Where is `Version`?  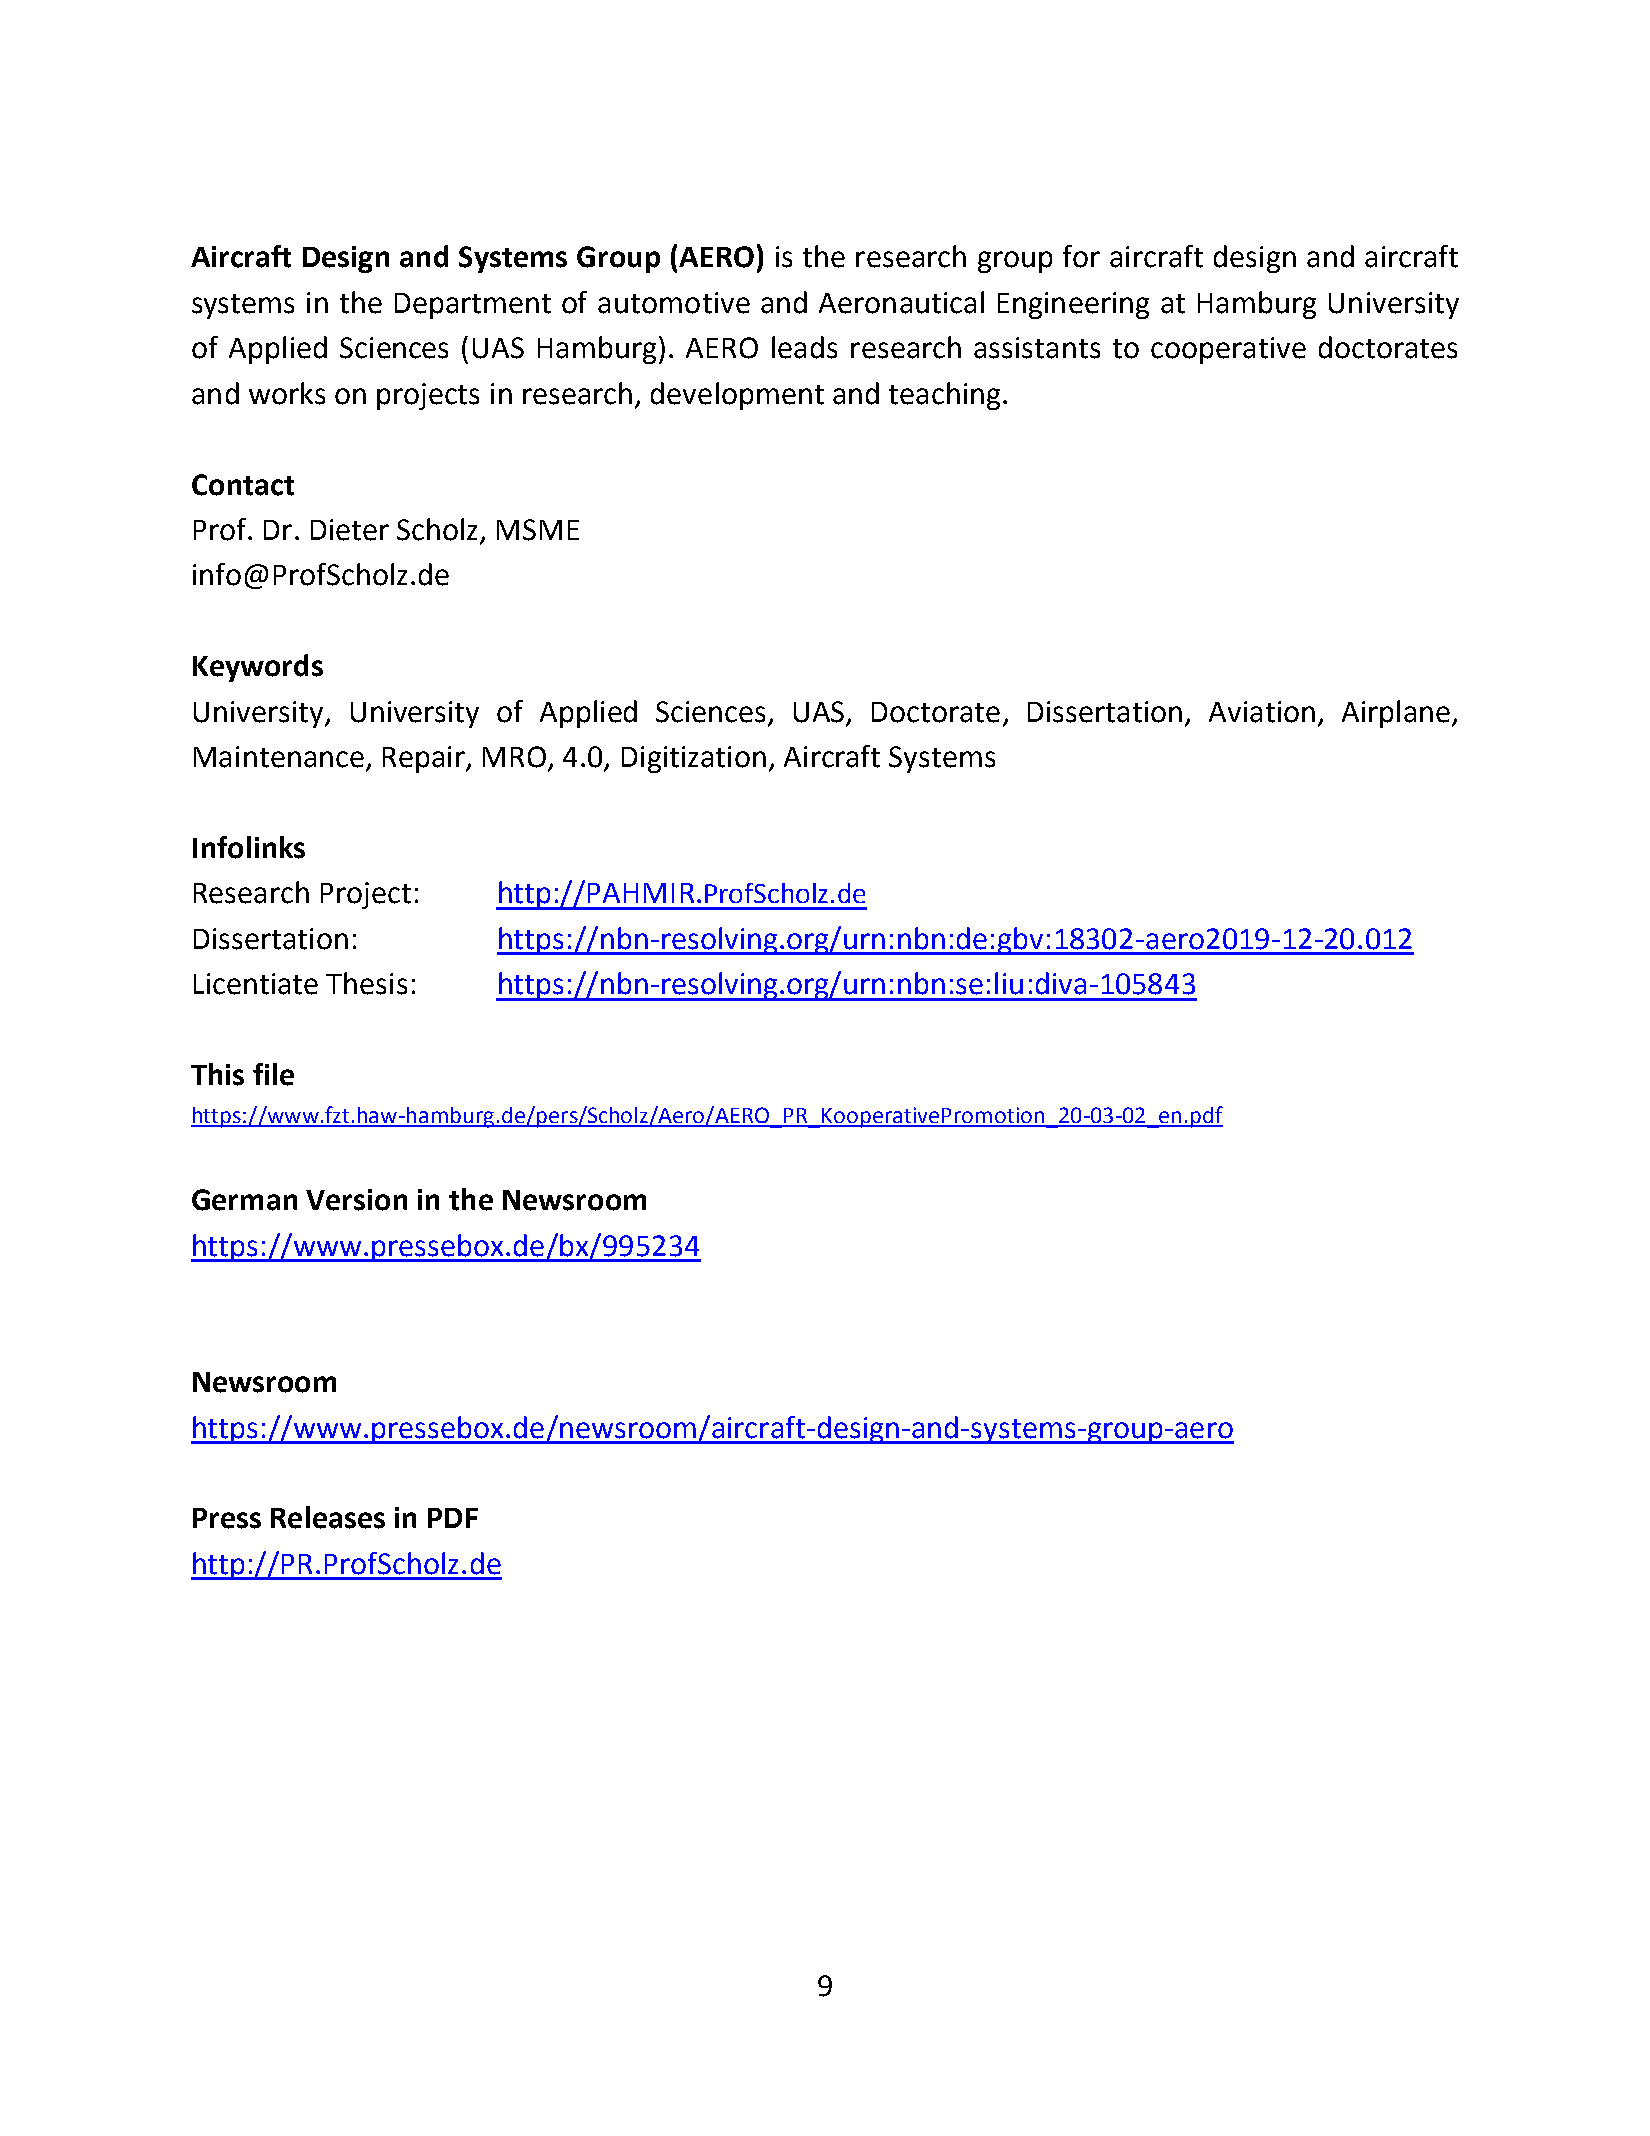
Version is located at coordinates (356, 1200).
